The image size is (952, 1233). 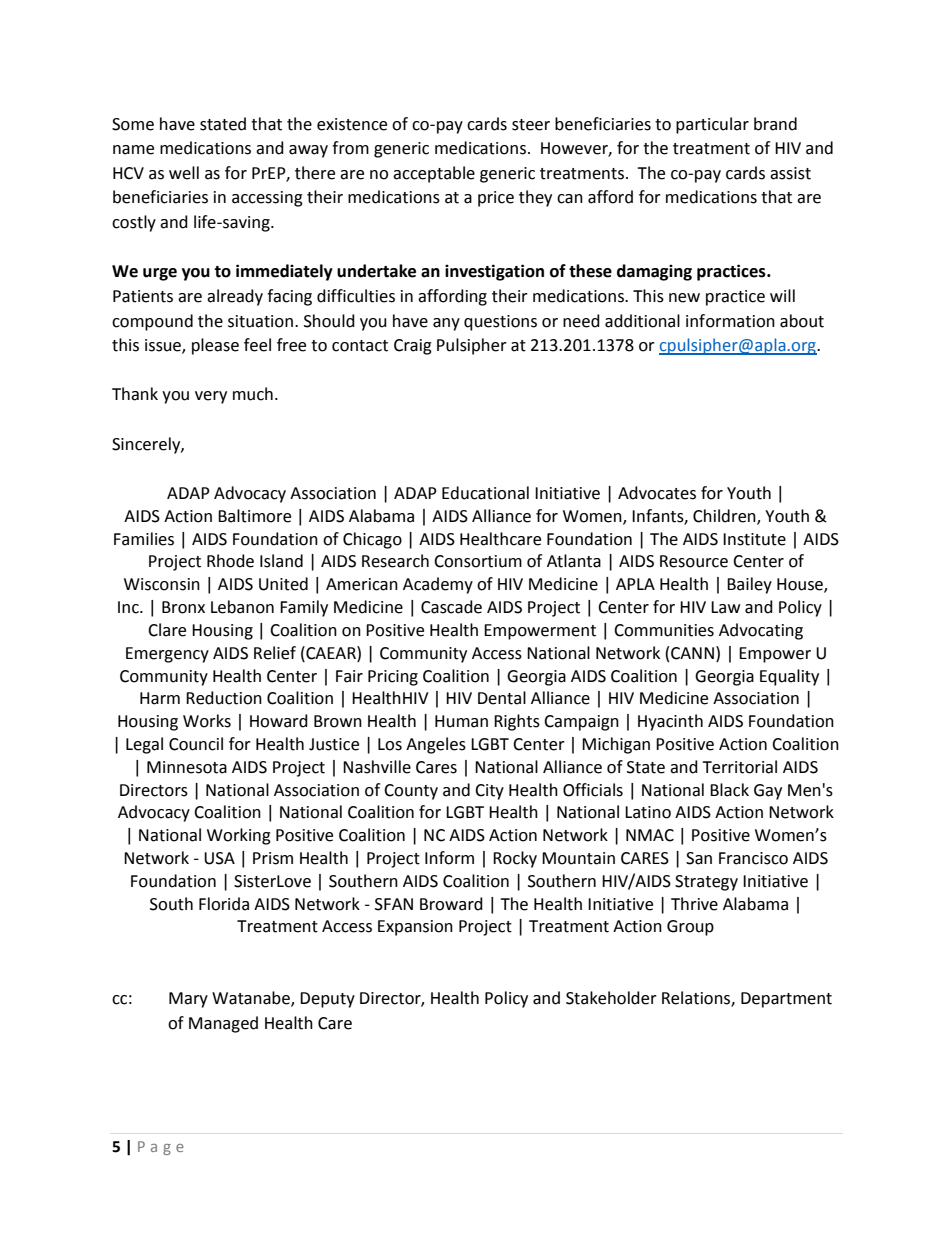 What do you see at coordinates (642, 321) in the screenshot?
I see `additional` at bounding box center [642, 321].
